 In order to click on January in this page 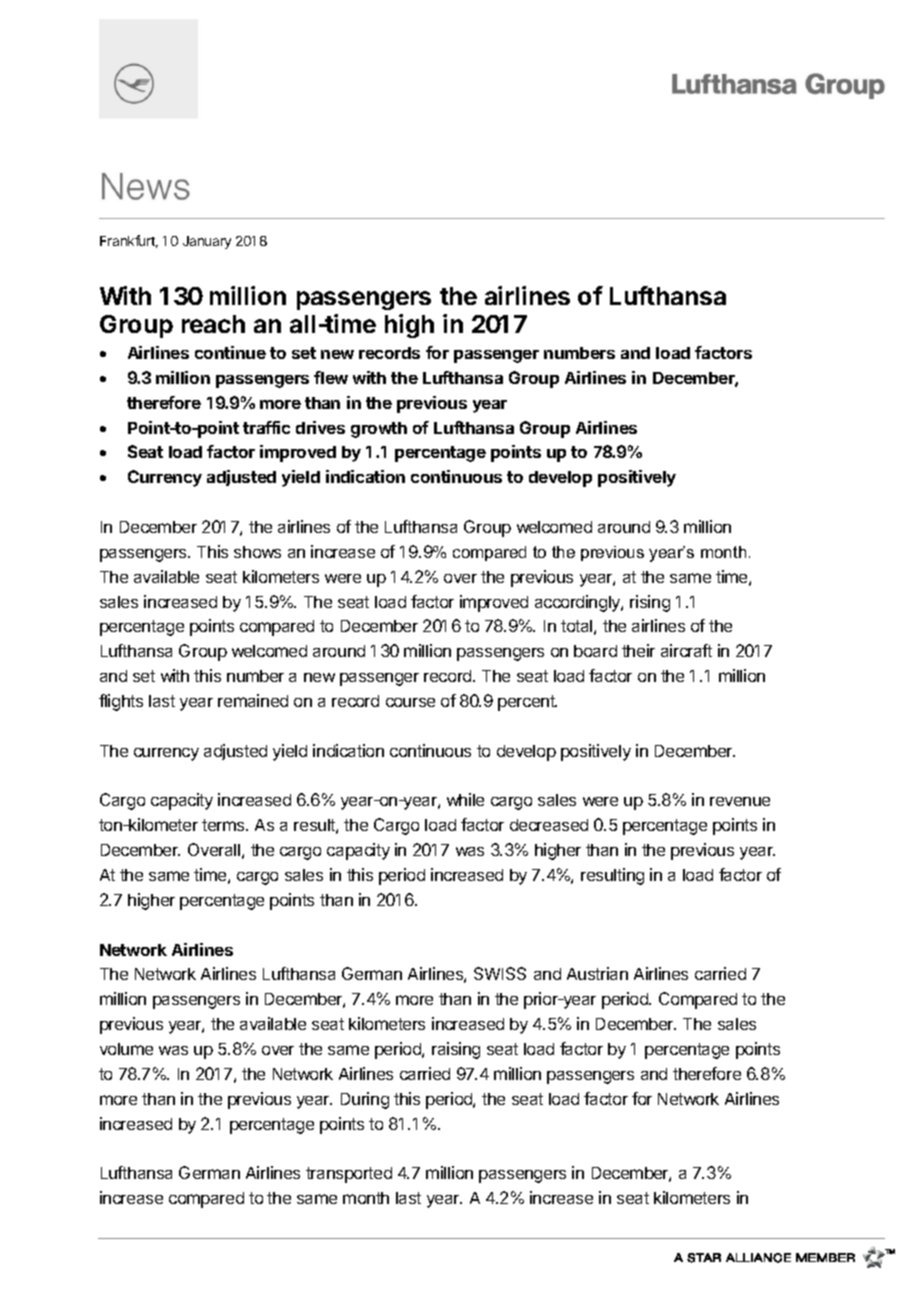, I will do `click(207, 242)`.
